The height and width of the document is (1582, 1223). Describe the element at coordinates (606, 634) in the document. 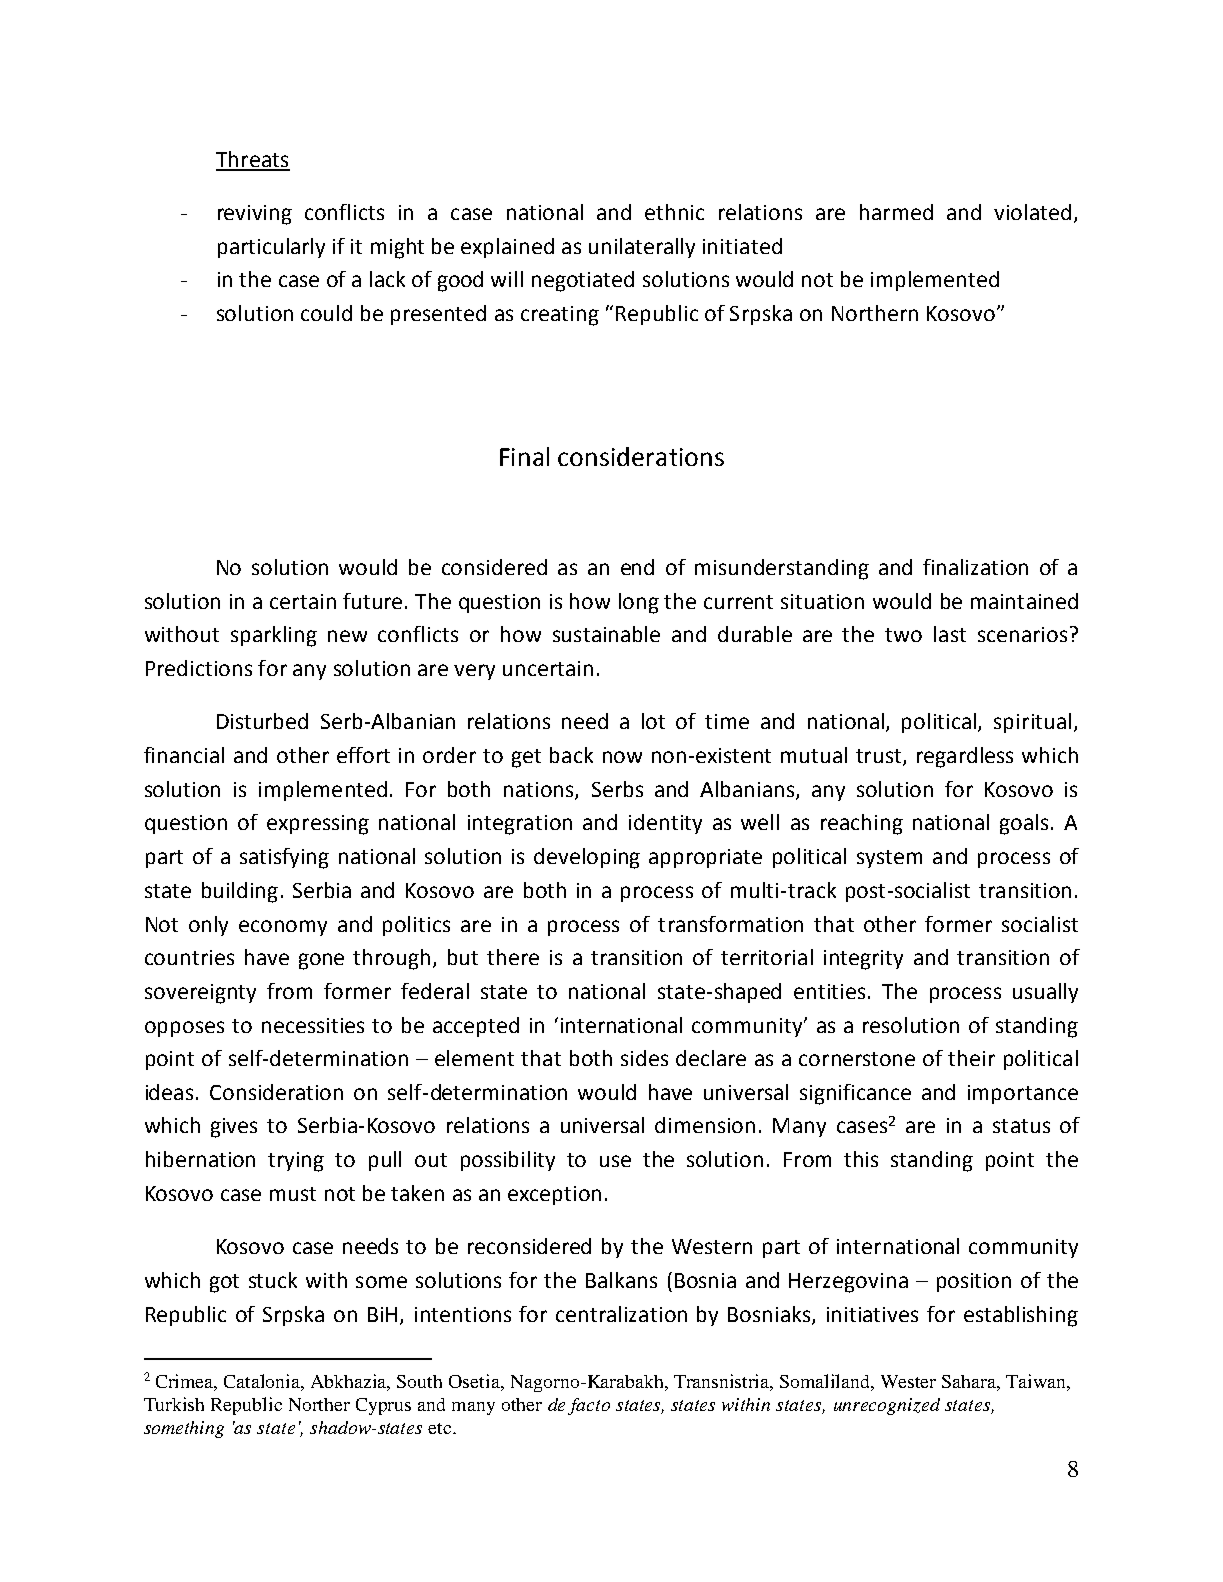

I see `sustainable` at that location.
